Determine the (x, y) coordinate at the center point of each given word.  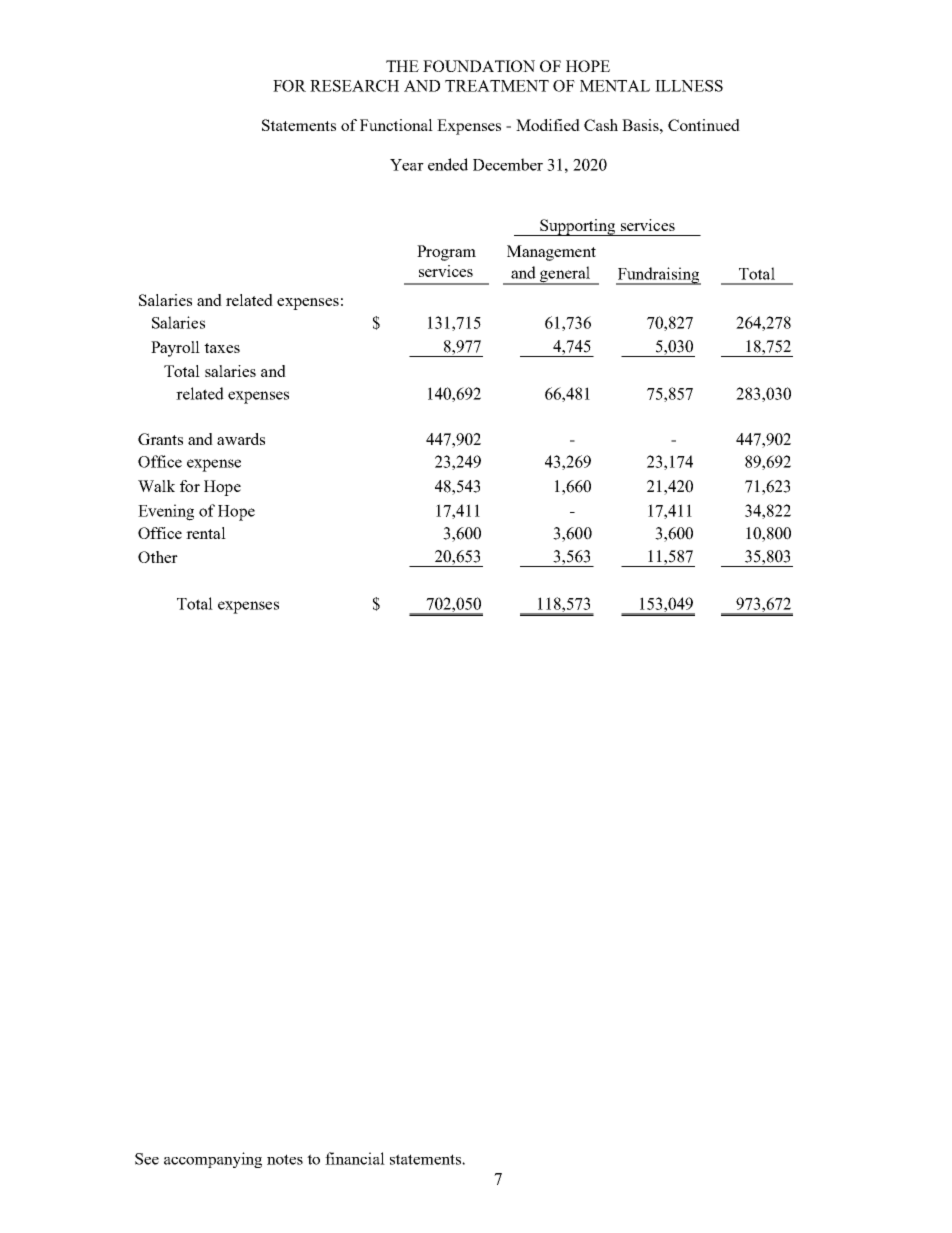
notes (285, 1159)
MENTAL (615, 86)
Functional (396, 125)
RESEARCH (354, 86)
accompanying (213, 1160)
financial (355, 1158)
